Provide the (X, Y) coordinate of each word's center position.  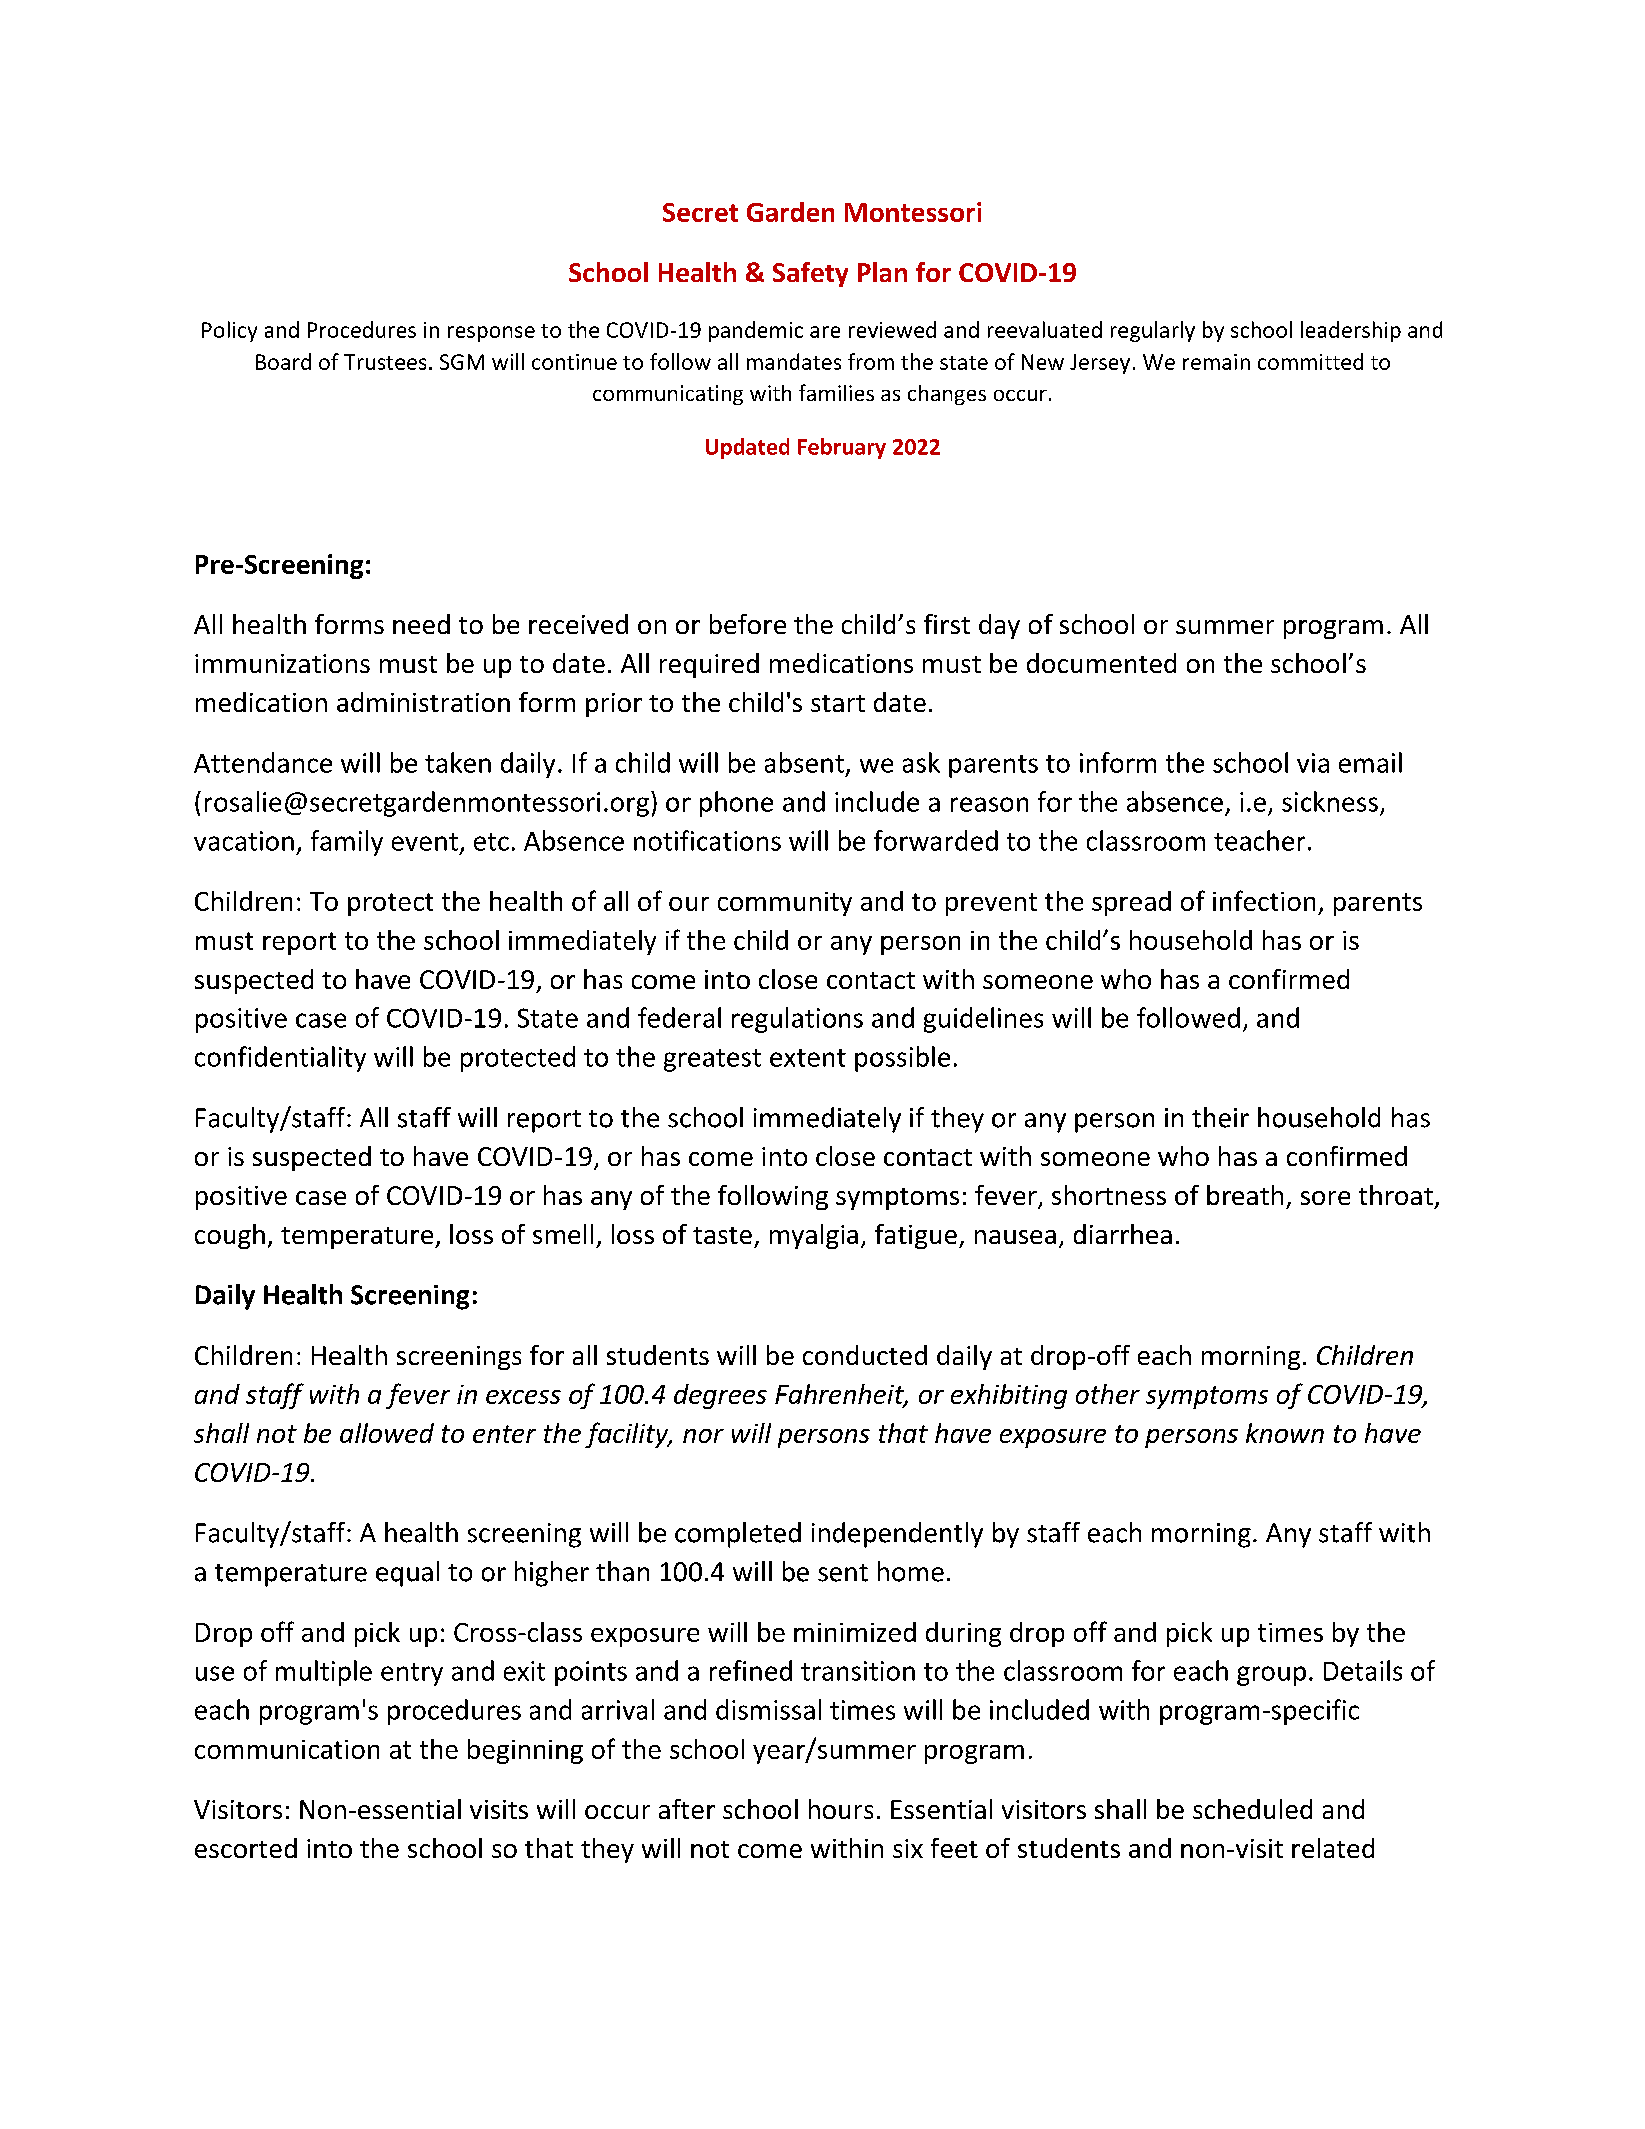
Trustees (385, 362)
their (1220, 1117)
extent (808, 1058)
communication (287, 1749)
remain (1216, 362)
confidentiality (280, 1059)
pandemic (756, 331)
